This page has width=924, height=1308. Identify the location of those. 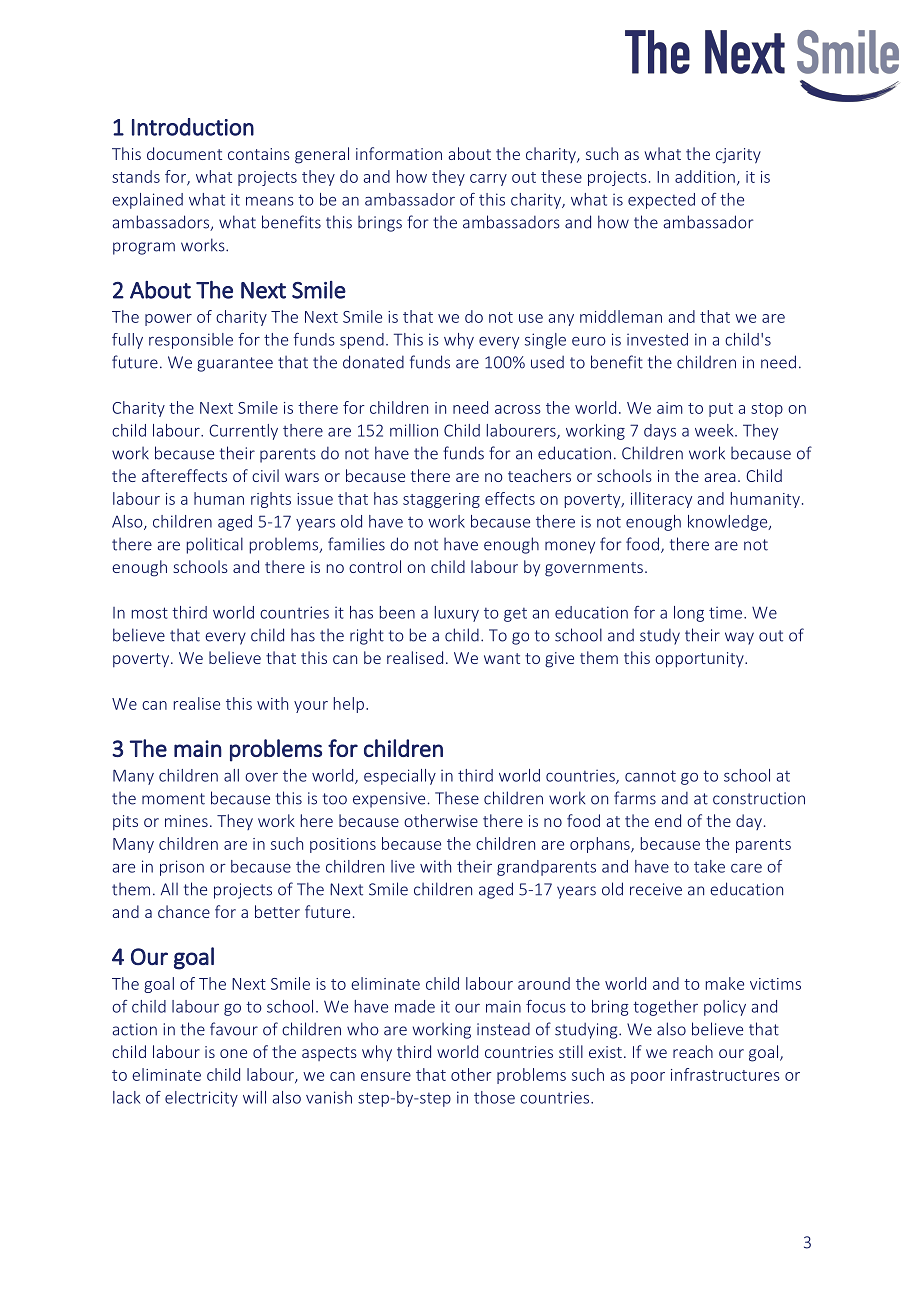
(494, 1097).
